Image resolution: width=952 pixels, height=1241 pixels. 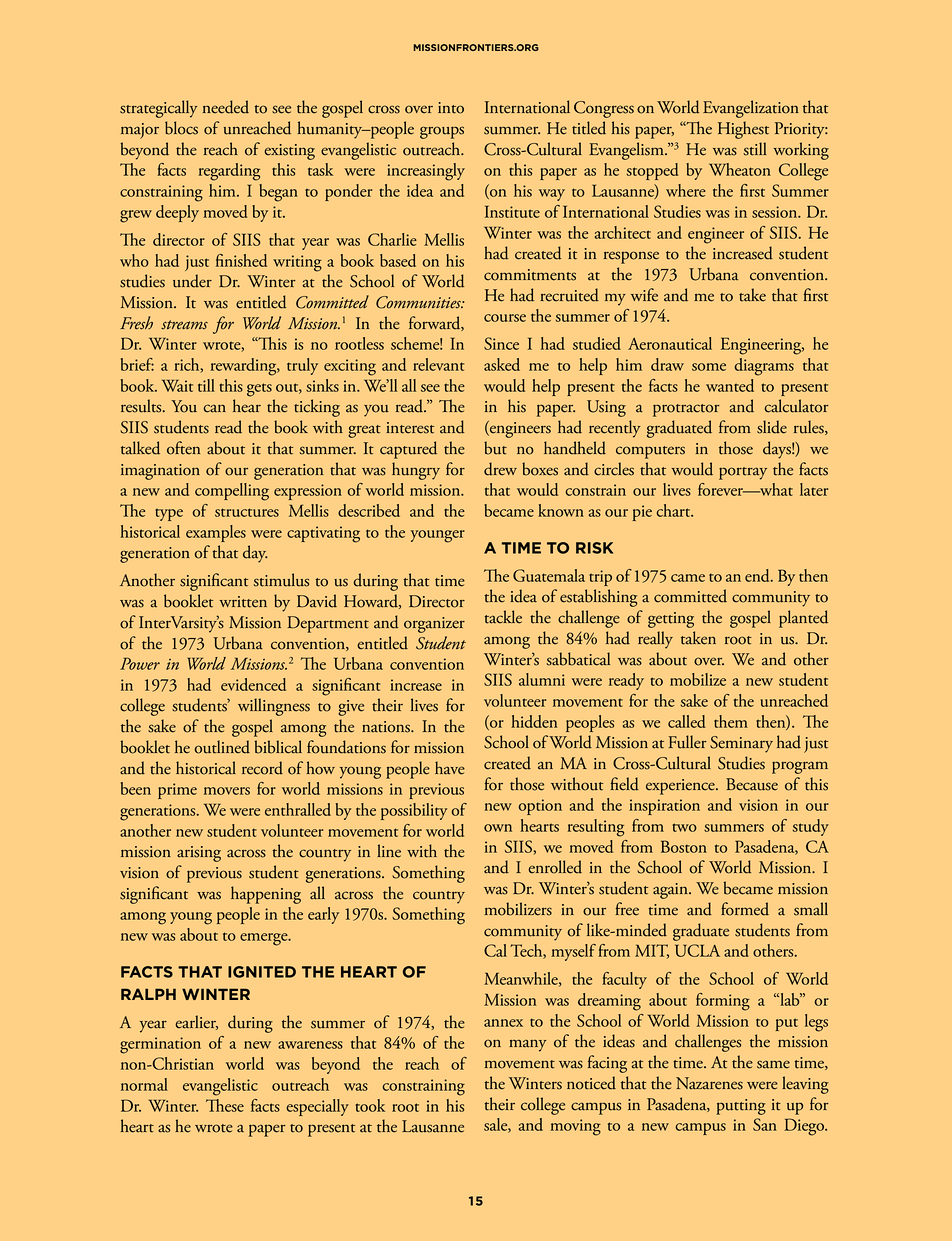 What do you see at coordinates (181, 128) in the page?
I see `blocs` at bounding box center [181, 128].
